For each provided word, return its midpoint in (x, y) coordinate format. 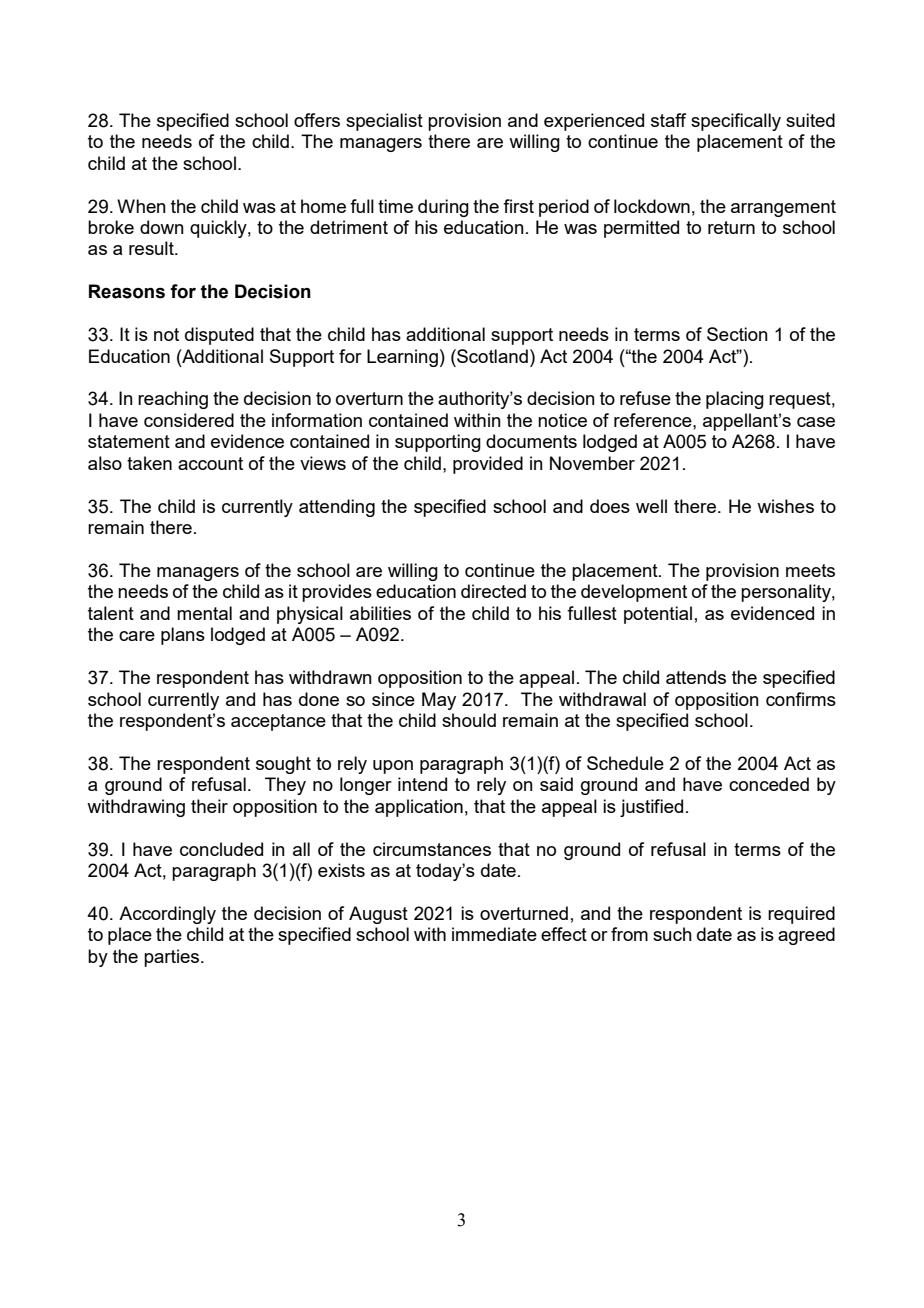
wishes (785, 506)
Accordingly (167, 915)
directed (493, 591)
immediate (494, 934)
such (672, 934)
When (141, 206)
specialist (384, 122)
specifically (736, 122)
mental (204, 613)
